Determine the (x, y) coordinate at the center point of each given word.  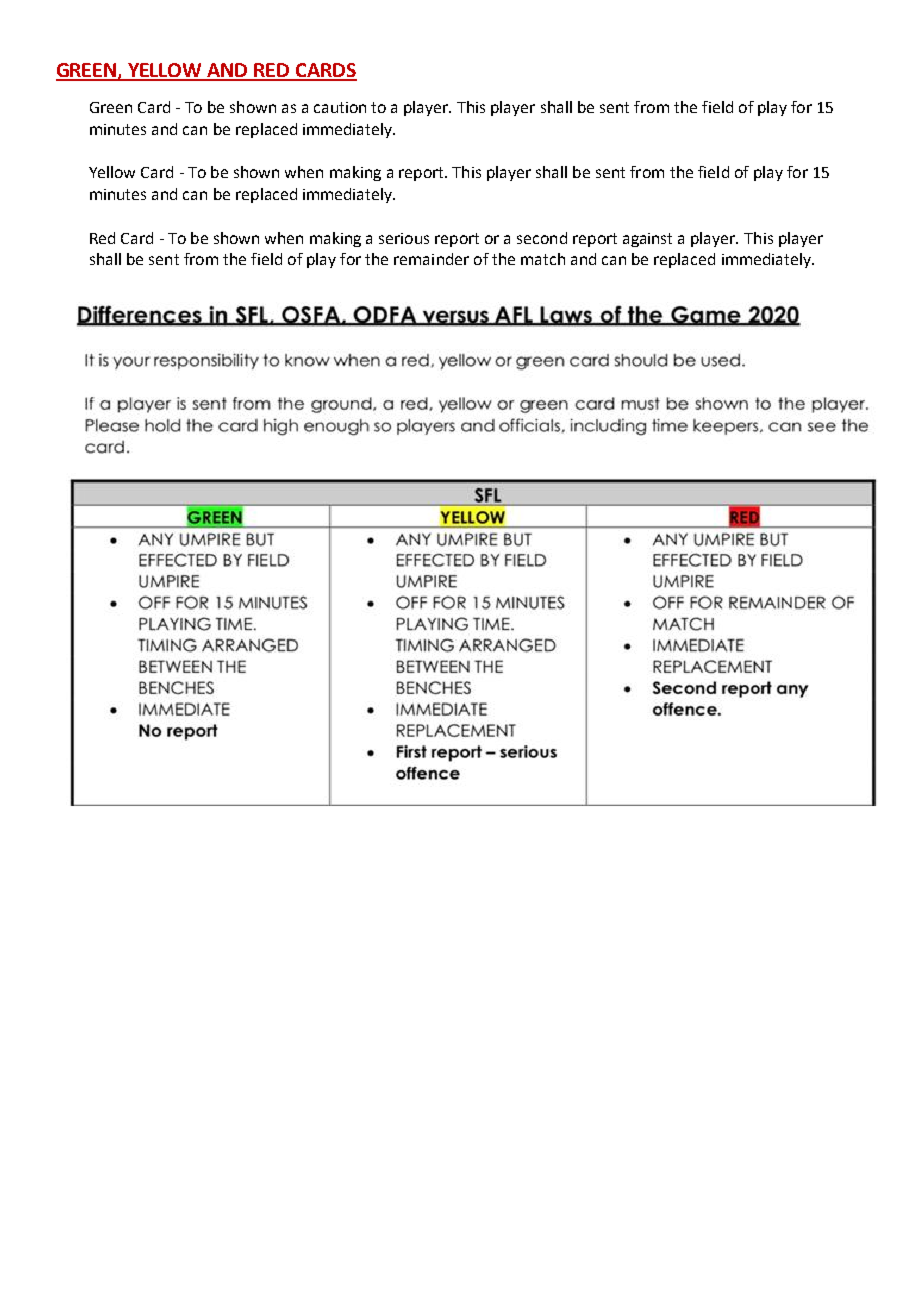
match (543, 259)
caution (340, 107)
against (647, 240)
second (542, 238)
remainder (431, 259)
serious (404, 238)
